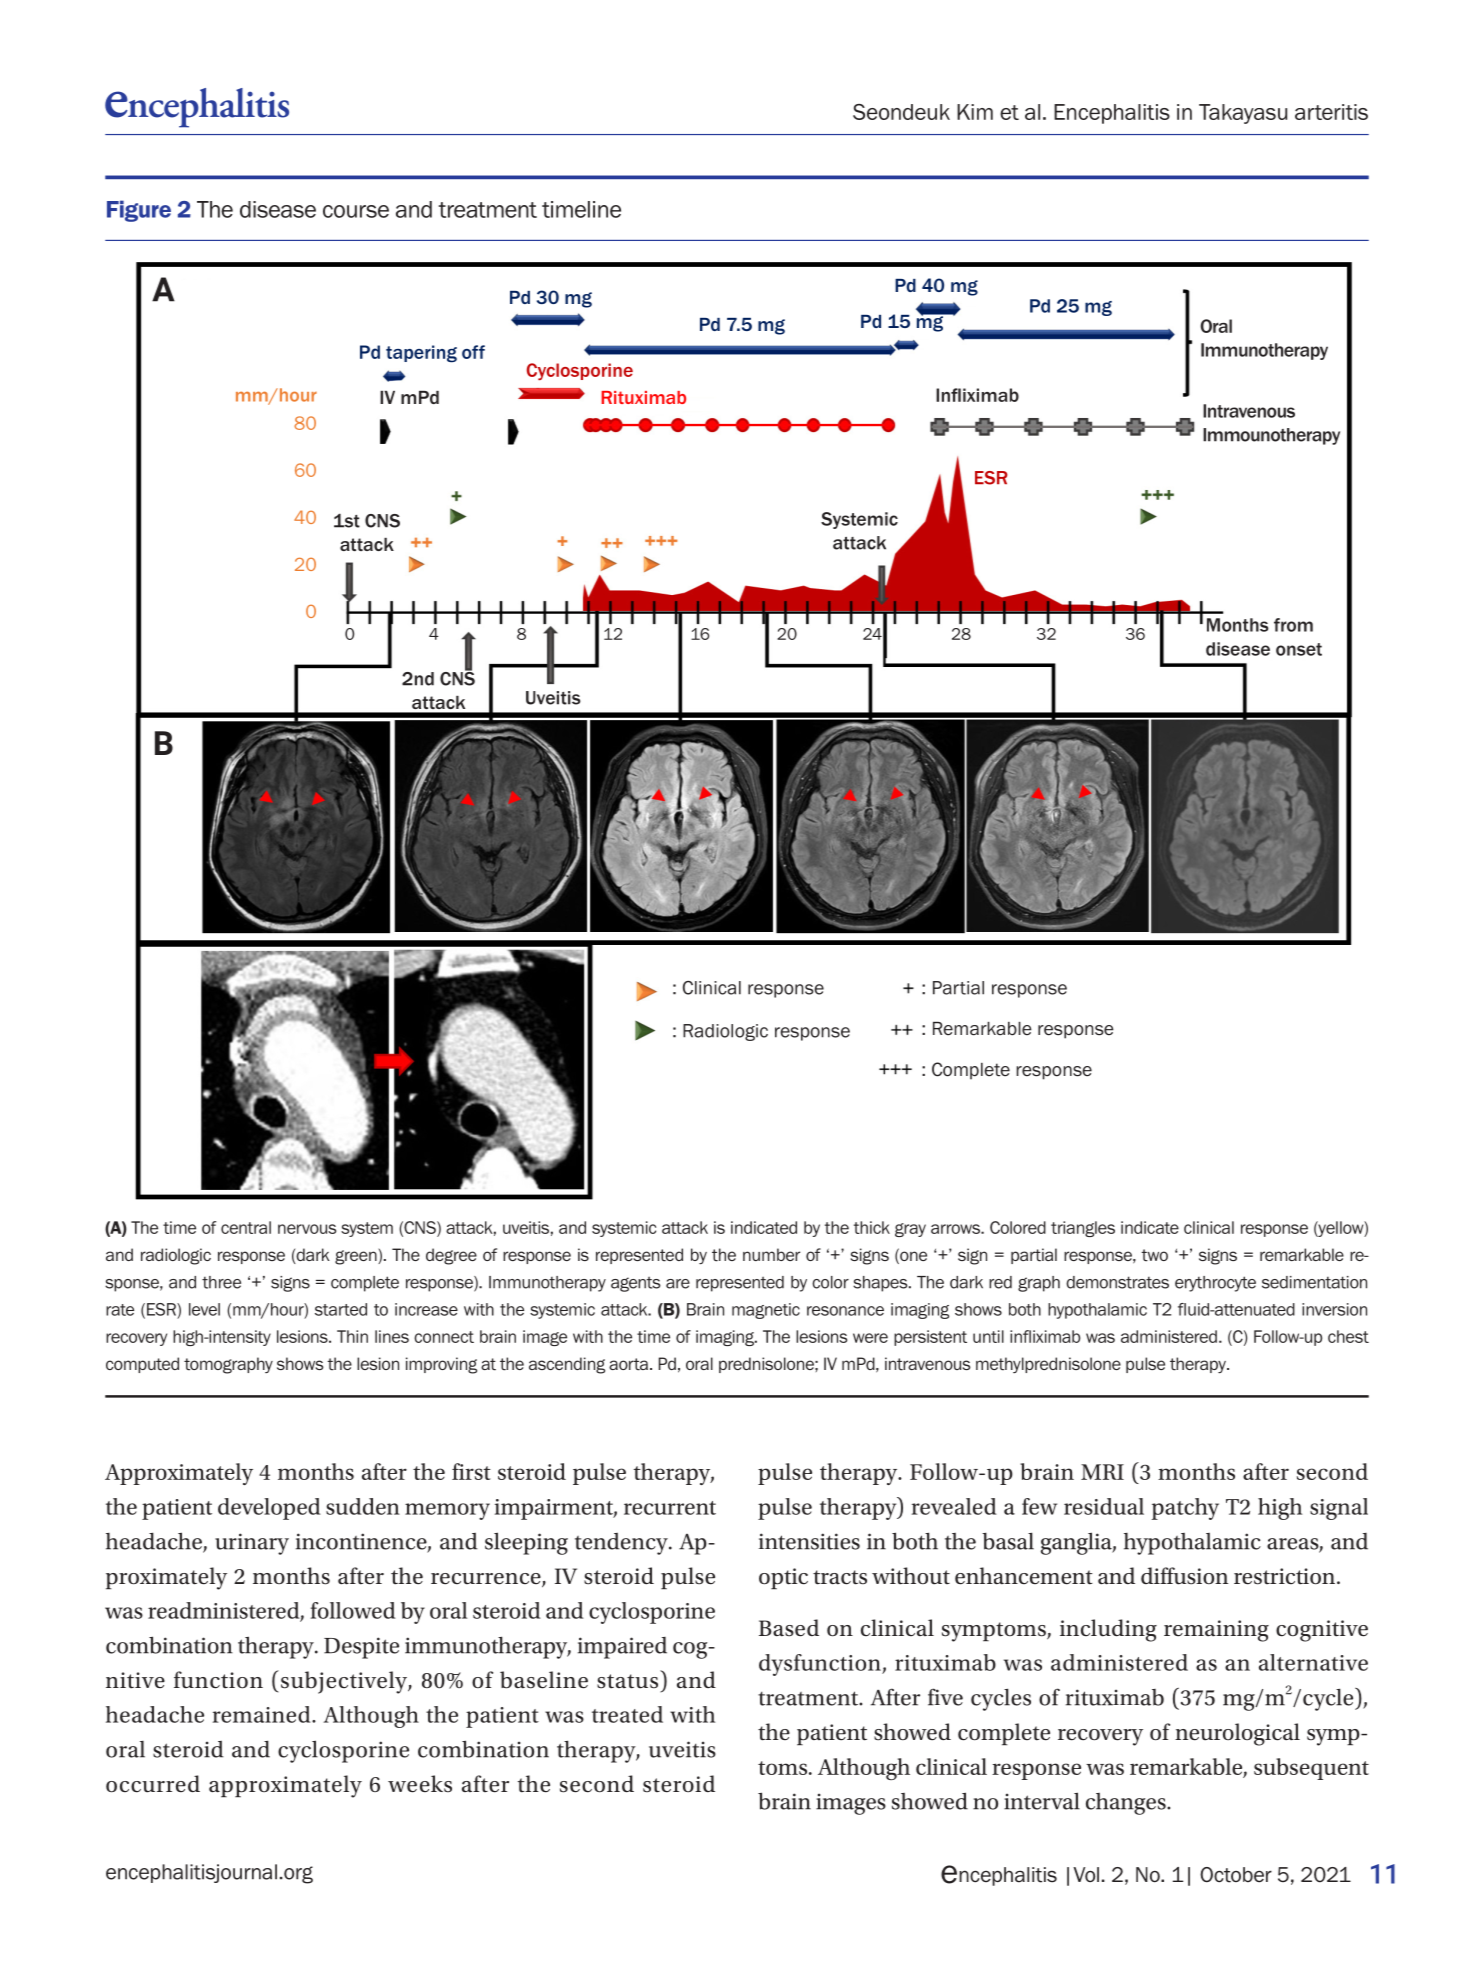 Image resolution: width=1474 pixels, height=1966 pixels. Describe the element at coordinates (1331, 112) in the image. I see `arteritis` at that location.
